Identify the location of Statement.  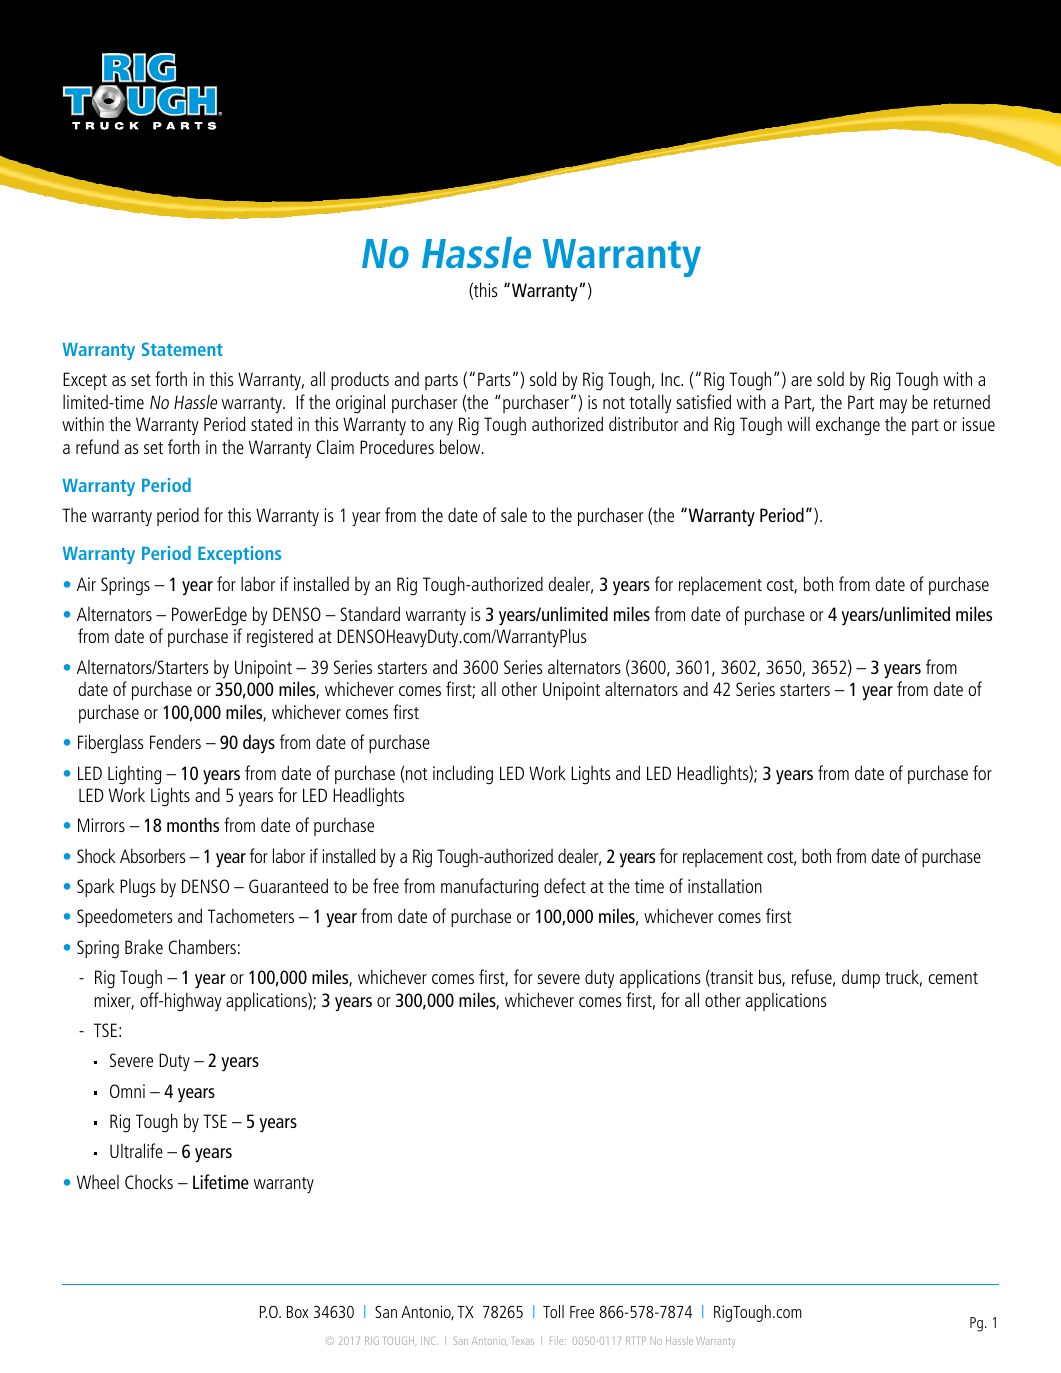
(182, 349).
